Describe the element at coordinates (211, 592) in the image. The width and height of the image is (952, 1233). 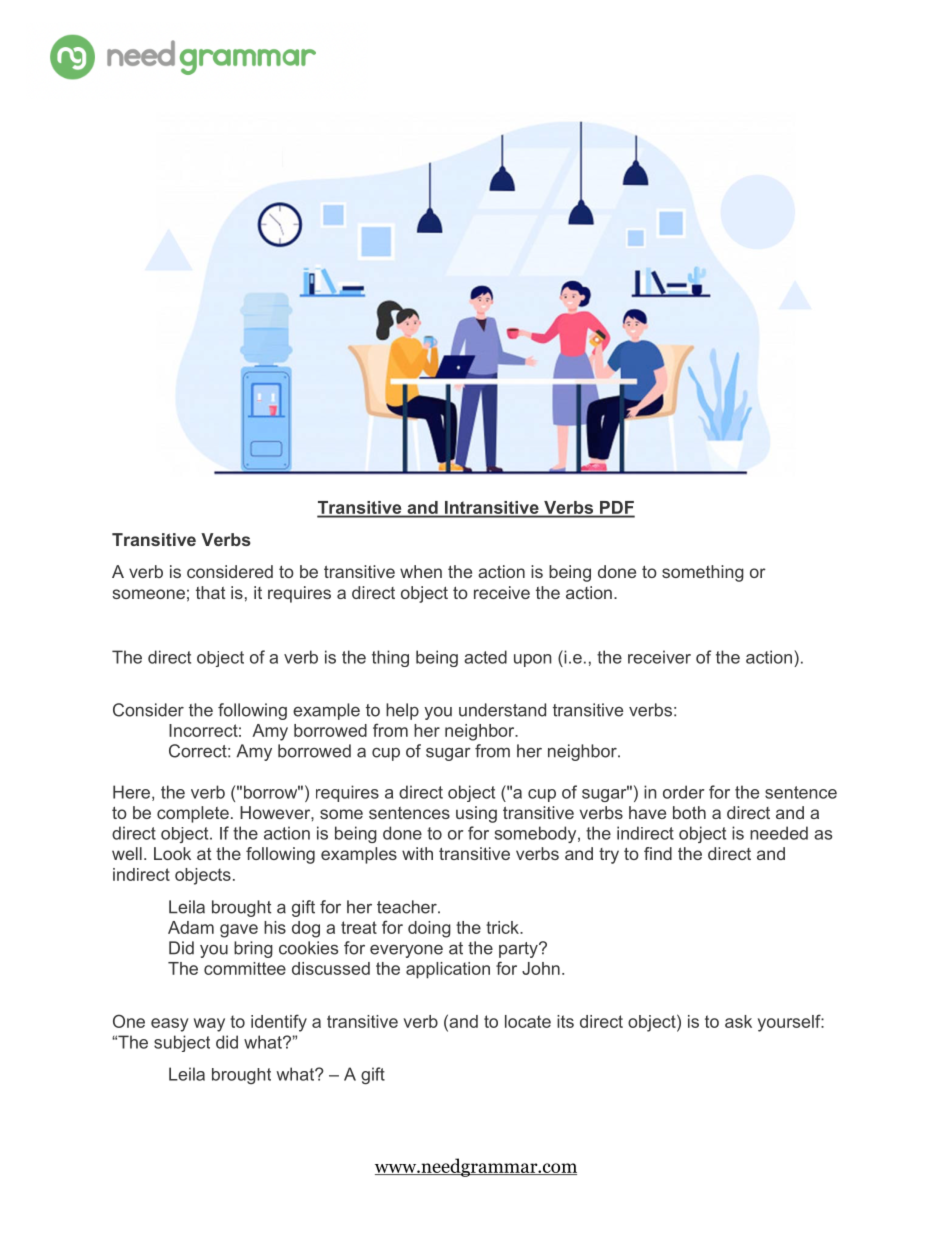
I see `that` at that location.
